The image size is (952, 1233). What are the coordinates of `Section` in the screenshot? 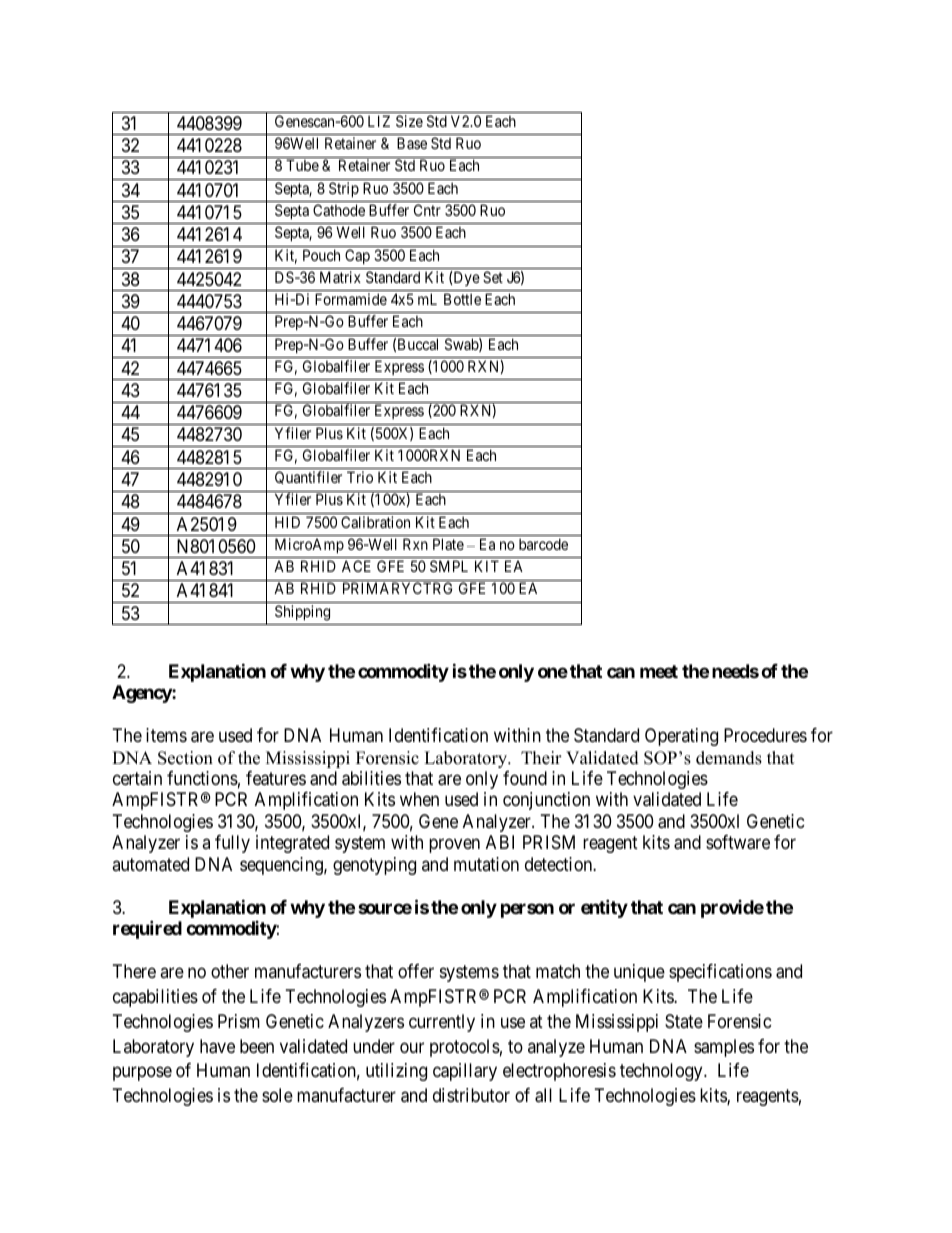 It's located at (185, 758).
